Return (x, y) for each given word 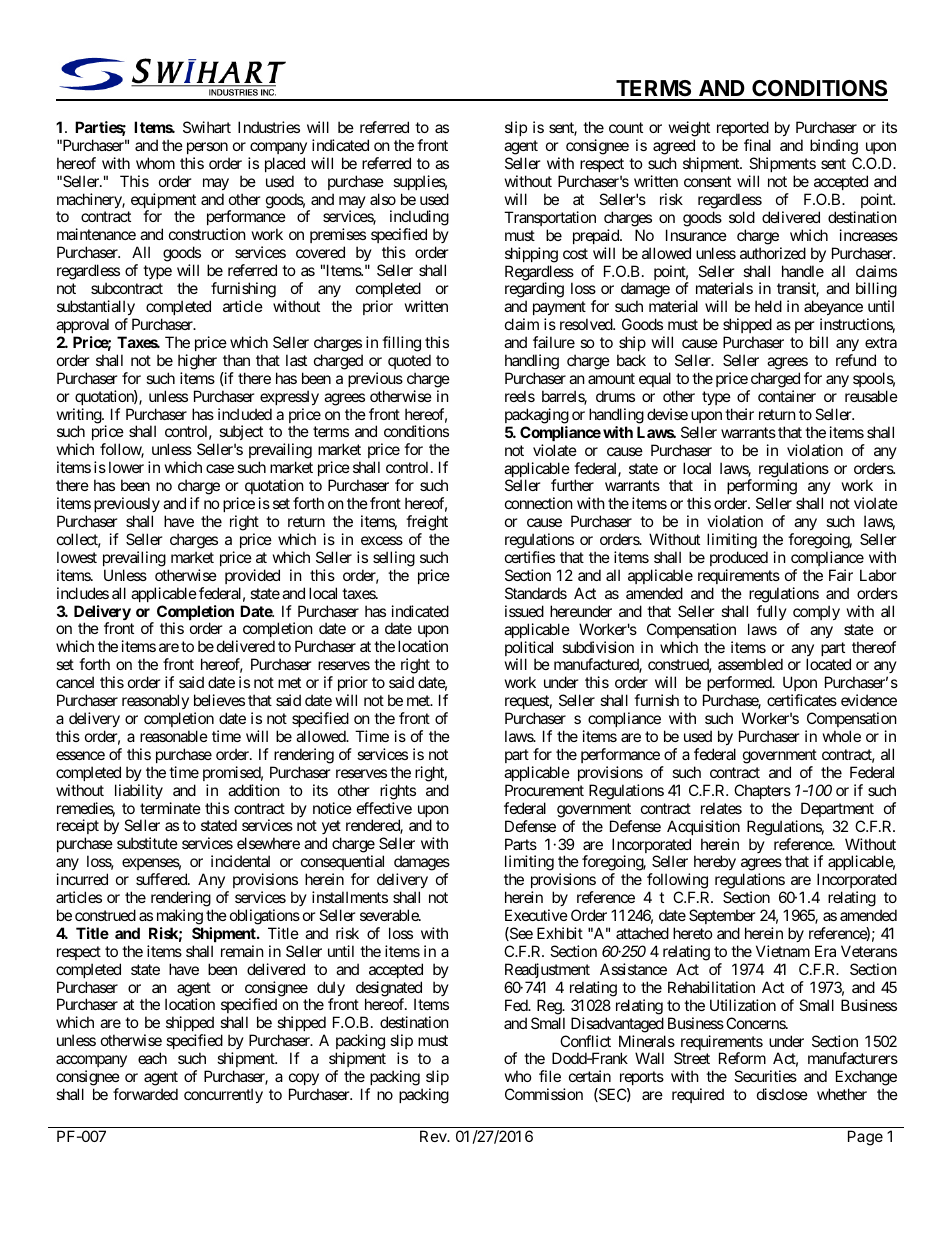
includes (83, 593)
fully (772, 612)
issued (524, 611)
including (419, 219)
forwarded (145, 1094)
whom (155, 163)
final (757, 145)
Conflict (585, 1041)
